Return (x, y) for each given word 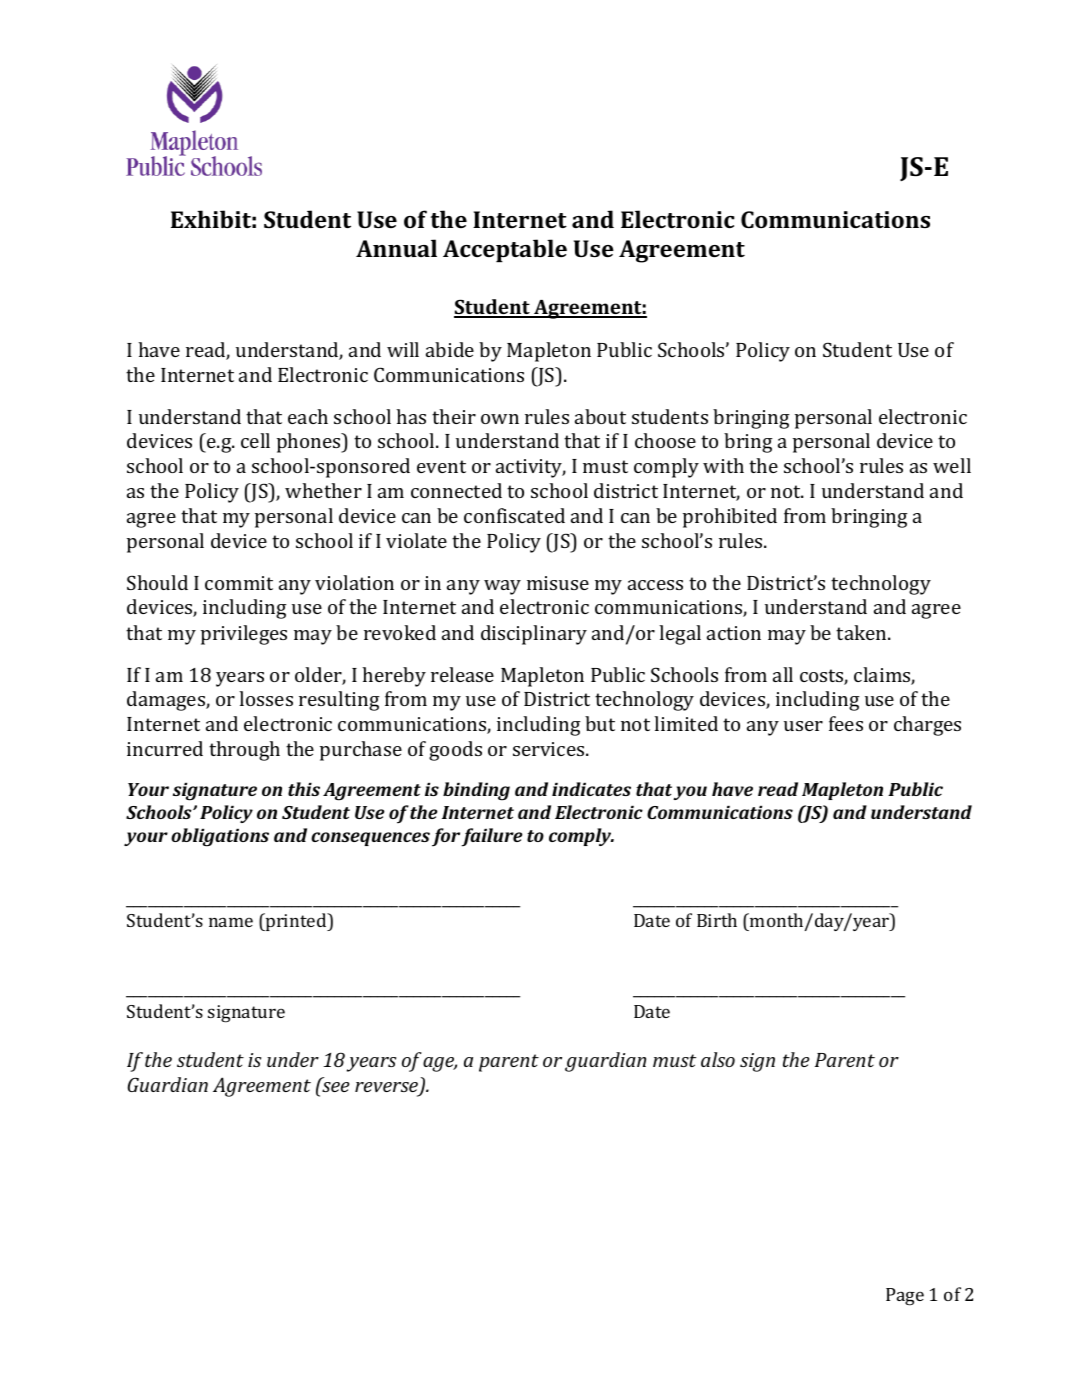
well (952, 465)
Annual (396, 248)
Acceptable (505, 250)
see (334, 1086)
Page (905, 1297)
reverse (387, 1088)
